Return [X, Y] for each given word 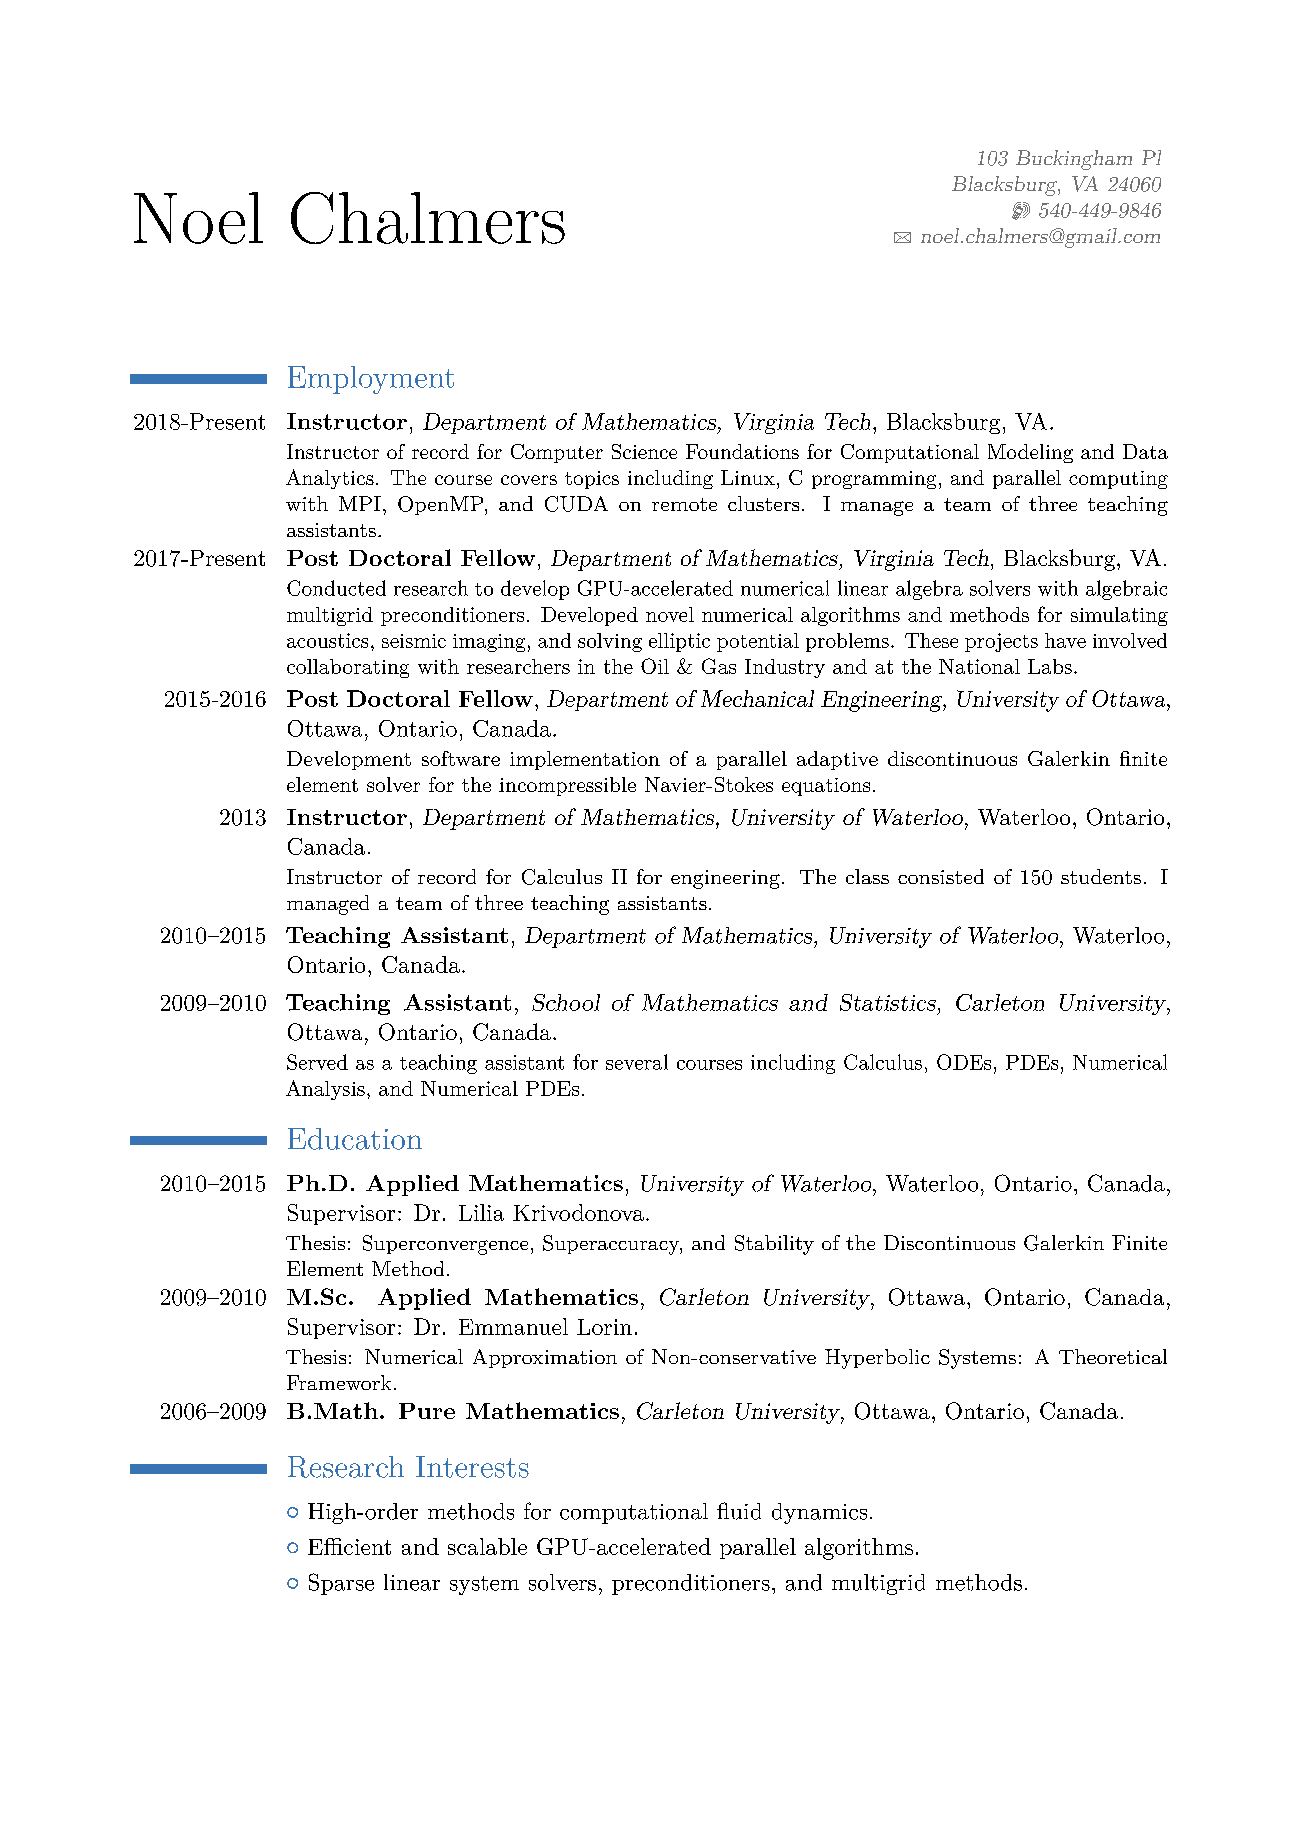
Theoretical [1113, 1356]
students [1101, 876]
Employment [371, 380]
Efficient [349, 1546]
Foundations [742, 451]
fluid [739, 1511]
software [461, 758]
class [867, 876]
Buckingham [1074, 160]
